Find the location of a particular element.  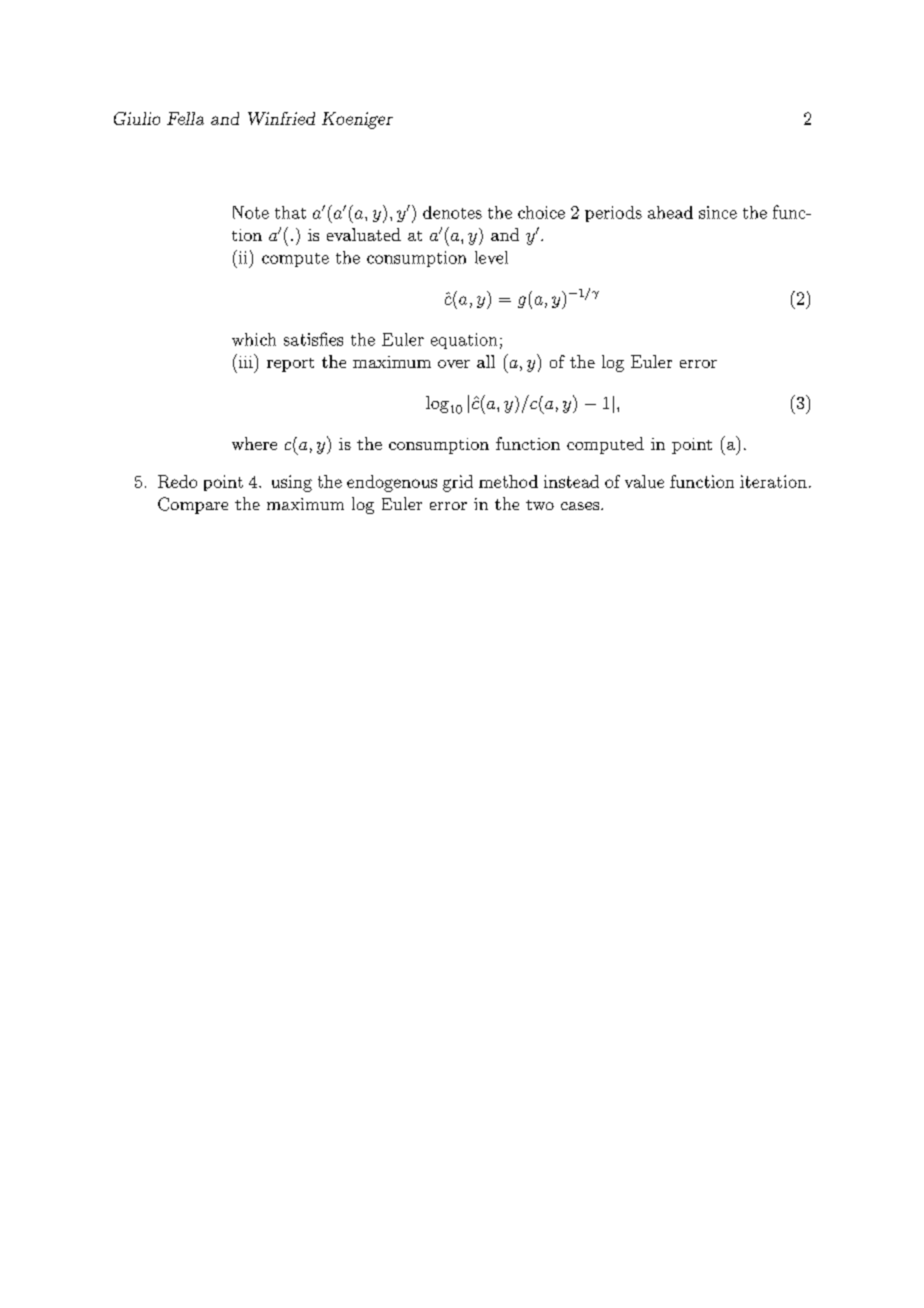

which is located at coordinates (254, 339).
